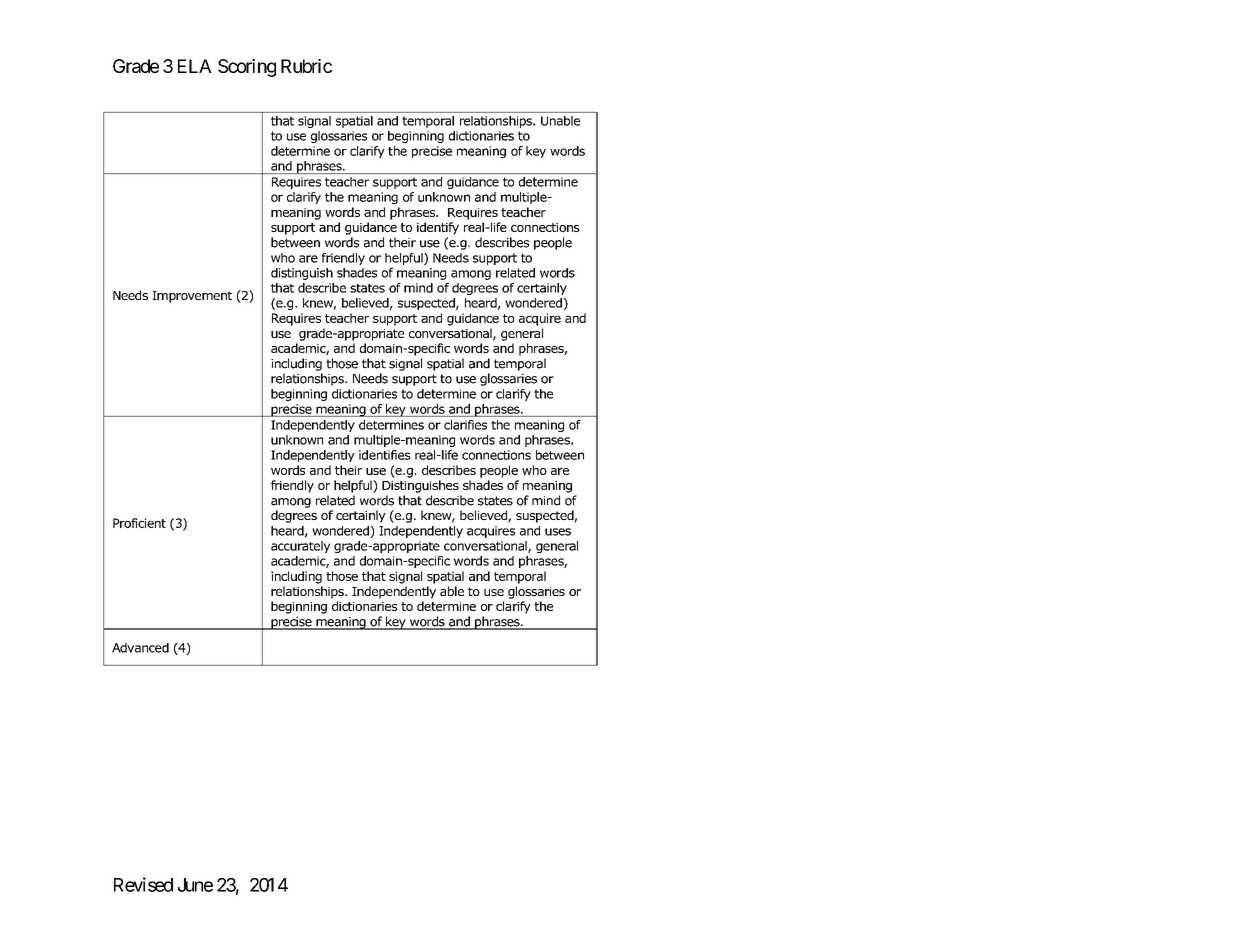 The height and width of the screenshot is (952, 1233). What do you see at coordinates (384, 455) in the screenshot?
I see `identifies` at bounding box center [384, 455].
